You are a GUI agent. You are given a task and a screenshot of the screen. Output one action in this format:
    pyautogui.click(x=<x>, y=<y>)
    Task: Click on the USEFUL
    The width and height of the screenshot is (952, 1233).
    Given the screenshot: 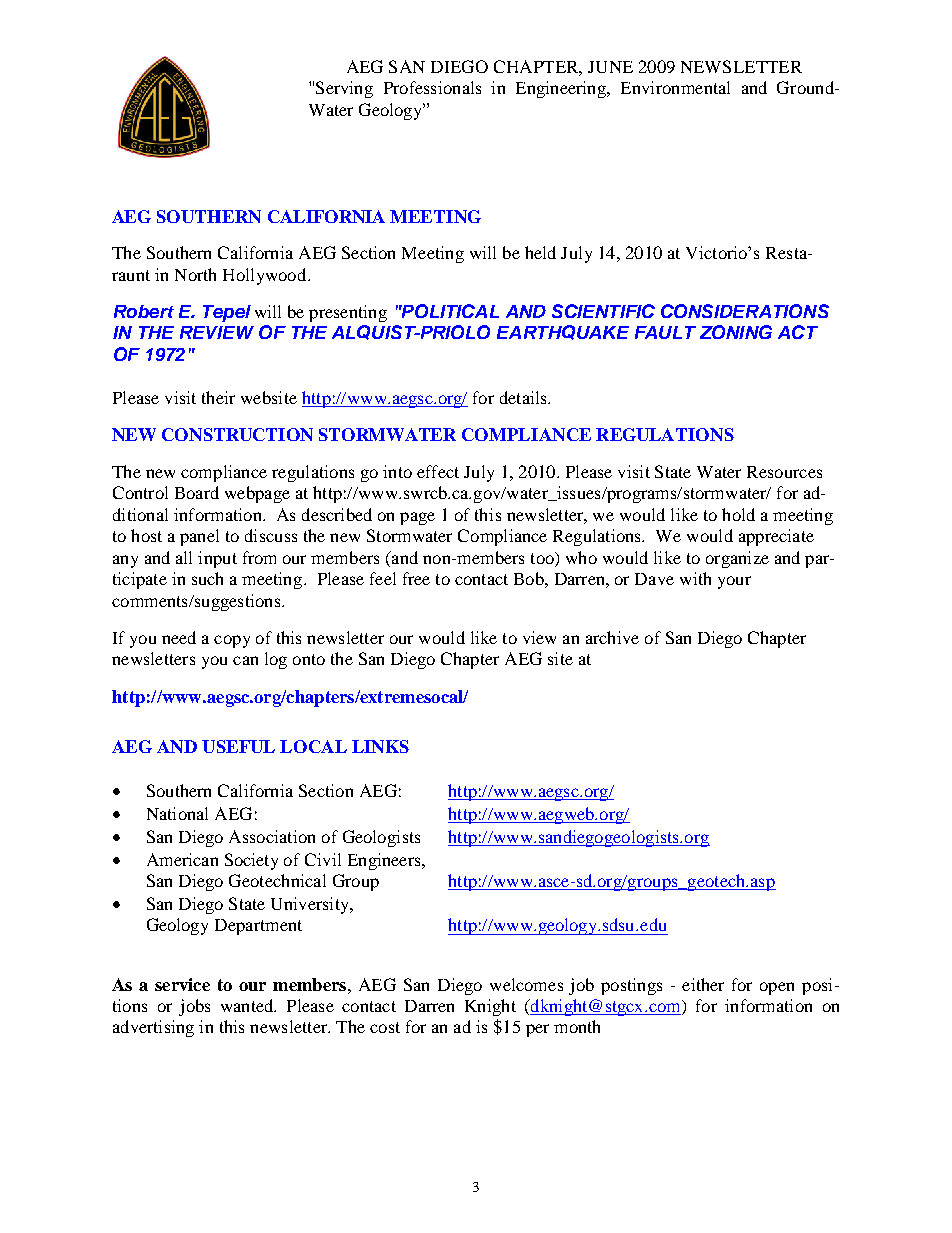 What is the action you would take?
    pyautogui.click(x=238, y=746)
